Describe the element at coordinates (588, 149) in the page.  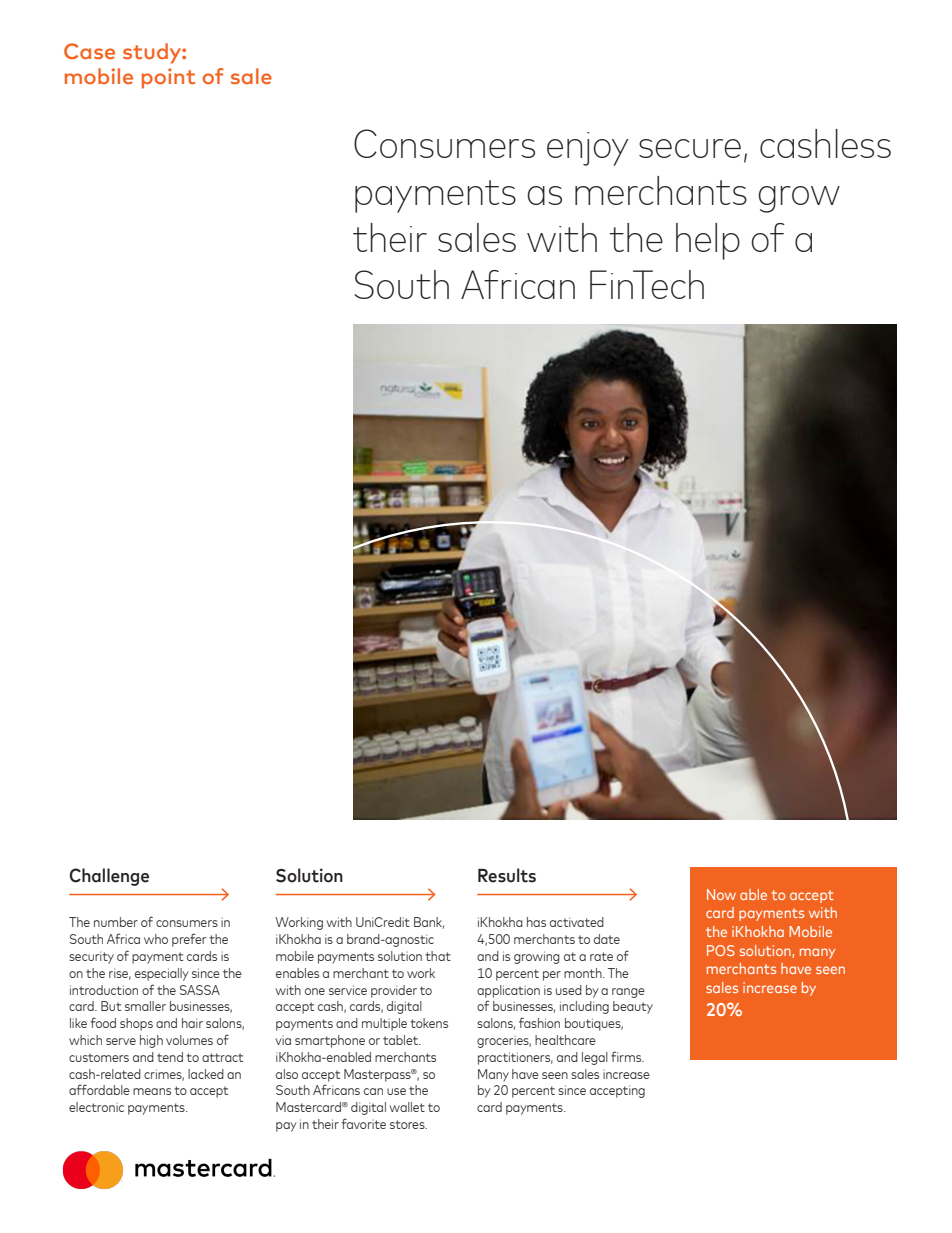
I see `enjoy` at that location.
